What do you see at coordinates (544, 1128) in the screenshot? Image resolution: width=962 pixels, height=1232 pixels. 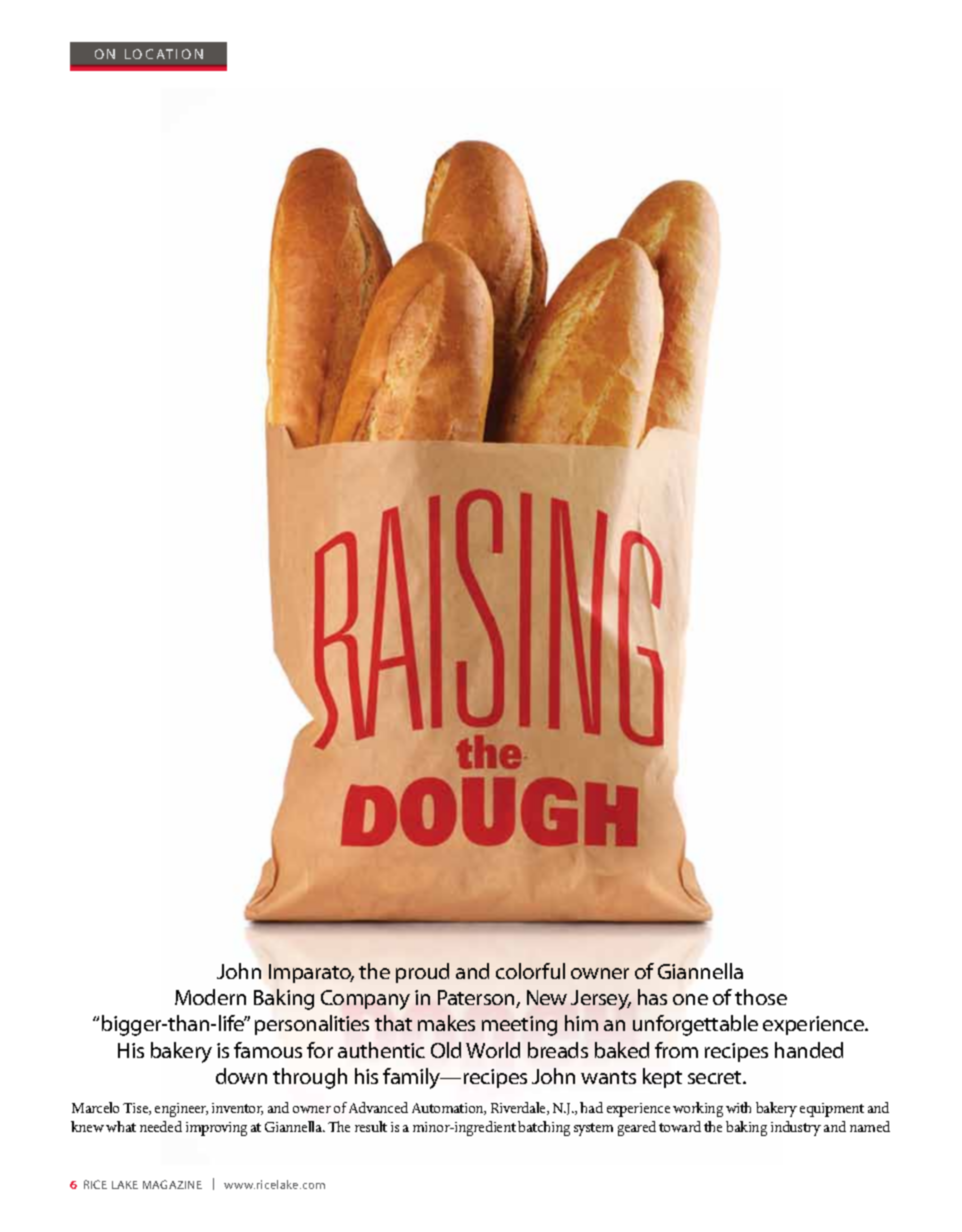 I see `batching` at bounding box center [544, 1128].
